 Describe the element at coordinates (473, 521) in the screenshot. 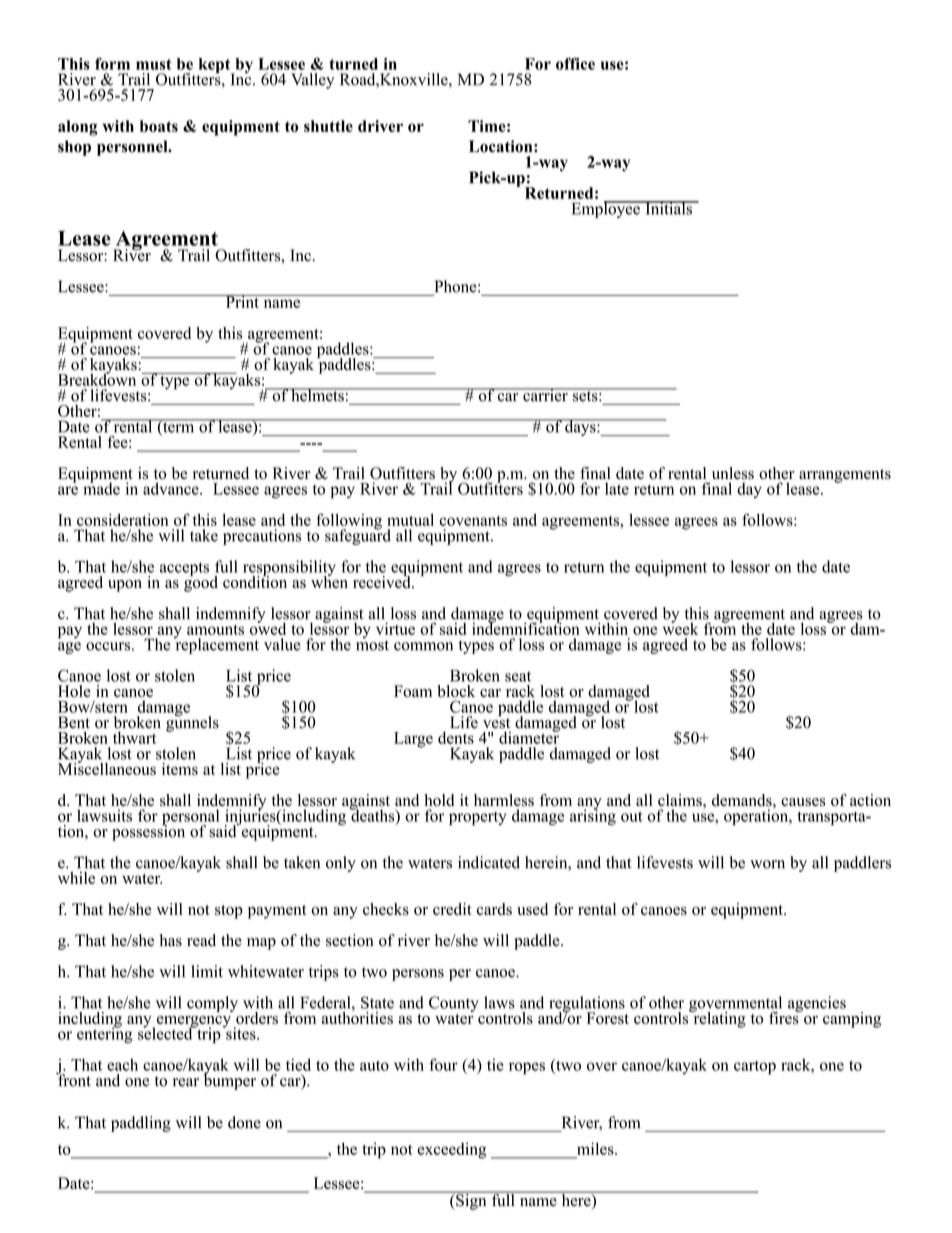

I see `covenants` at that location.
